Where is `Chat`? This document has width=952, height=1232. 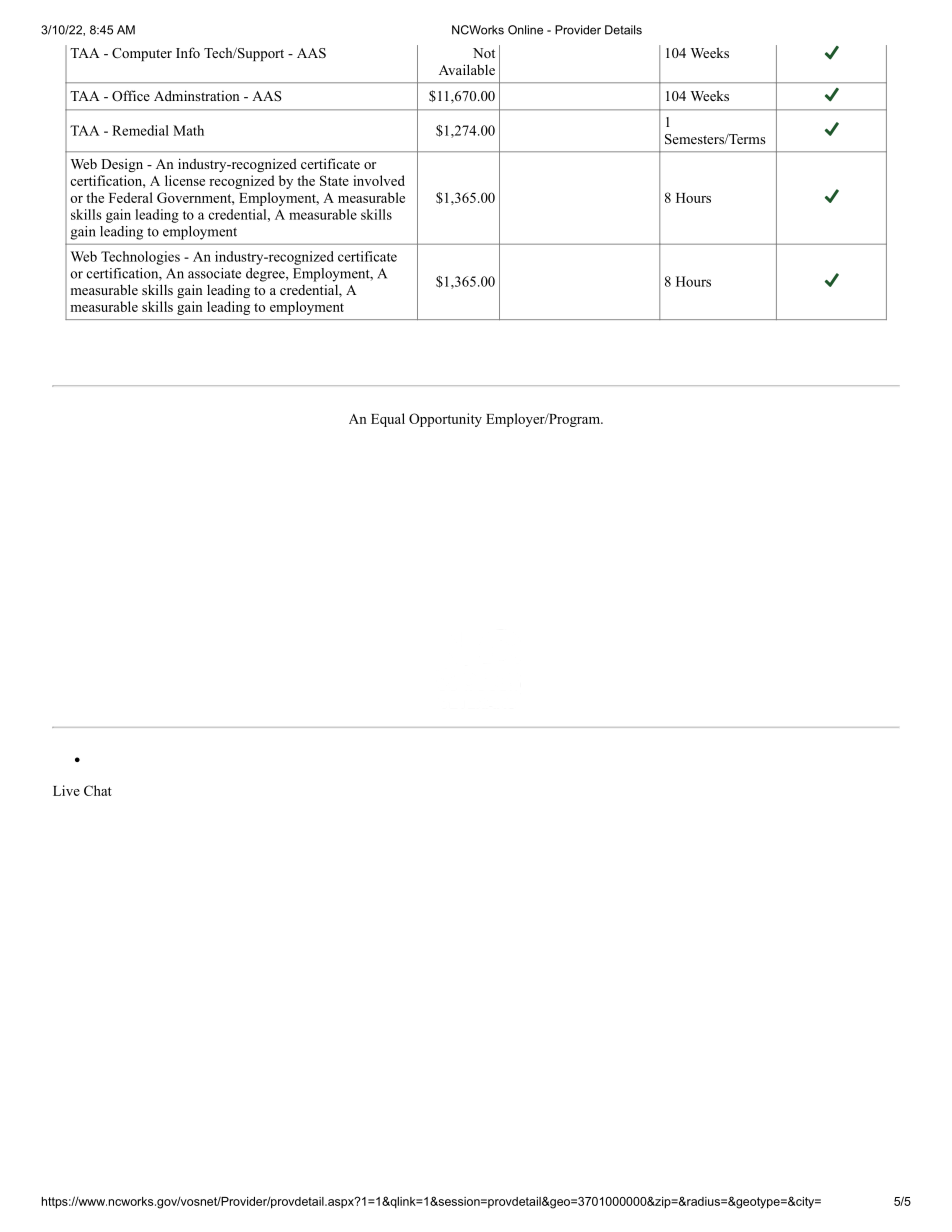 Chat is located at coordinates (98, 790).
